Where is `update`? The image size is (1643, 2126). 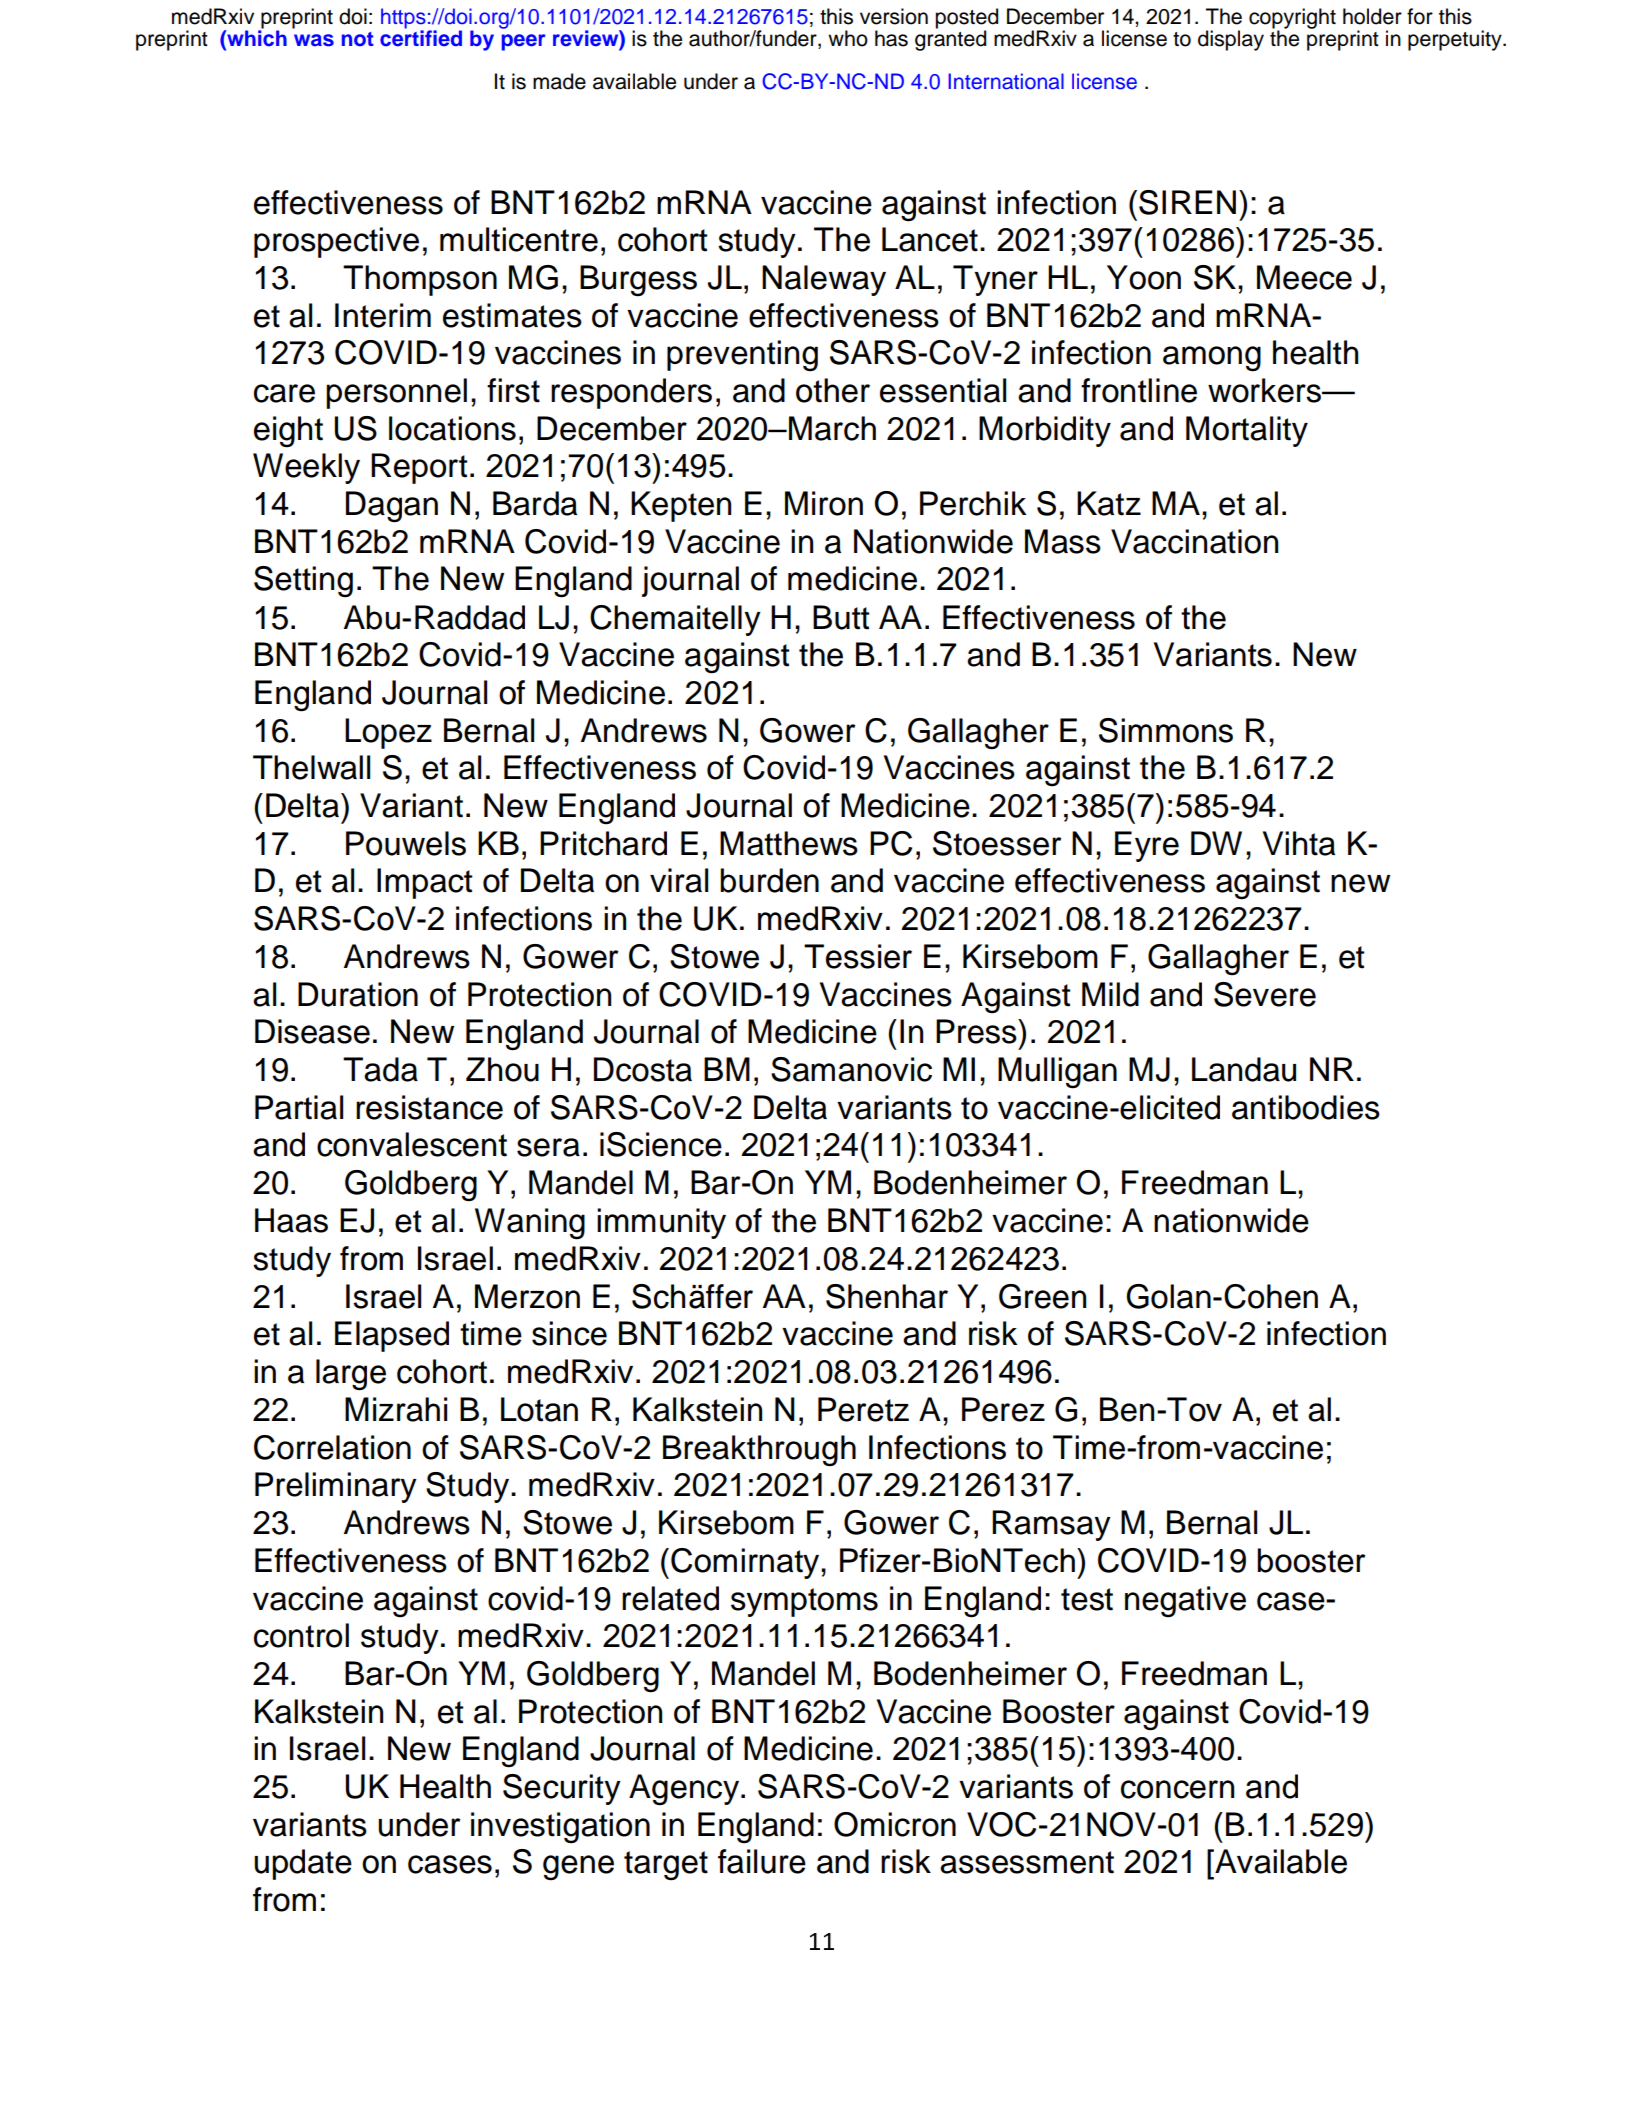
update is located at coordinates (303, 1864).
